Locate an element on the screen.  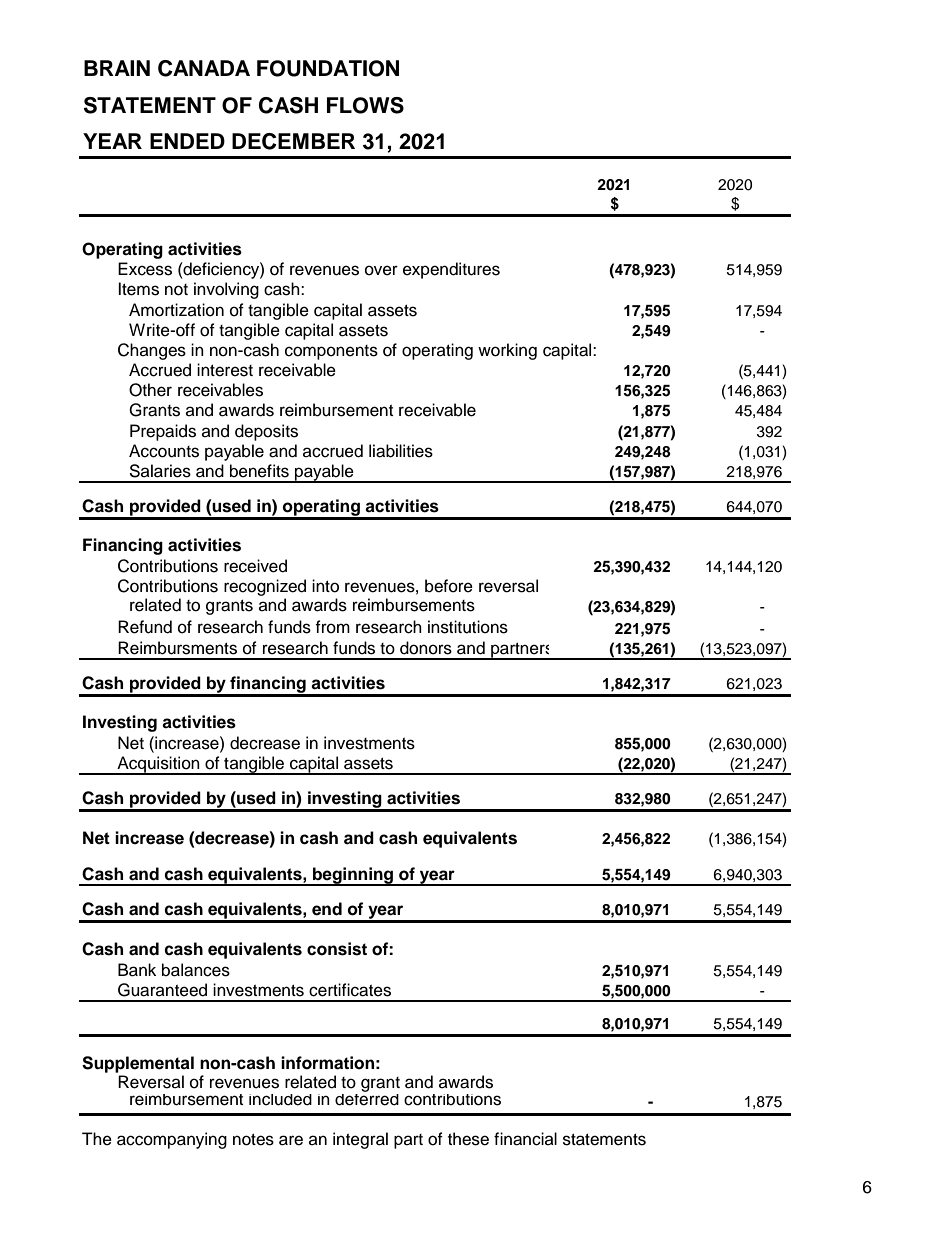
Refund is located at coordinates (145, 627).
